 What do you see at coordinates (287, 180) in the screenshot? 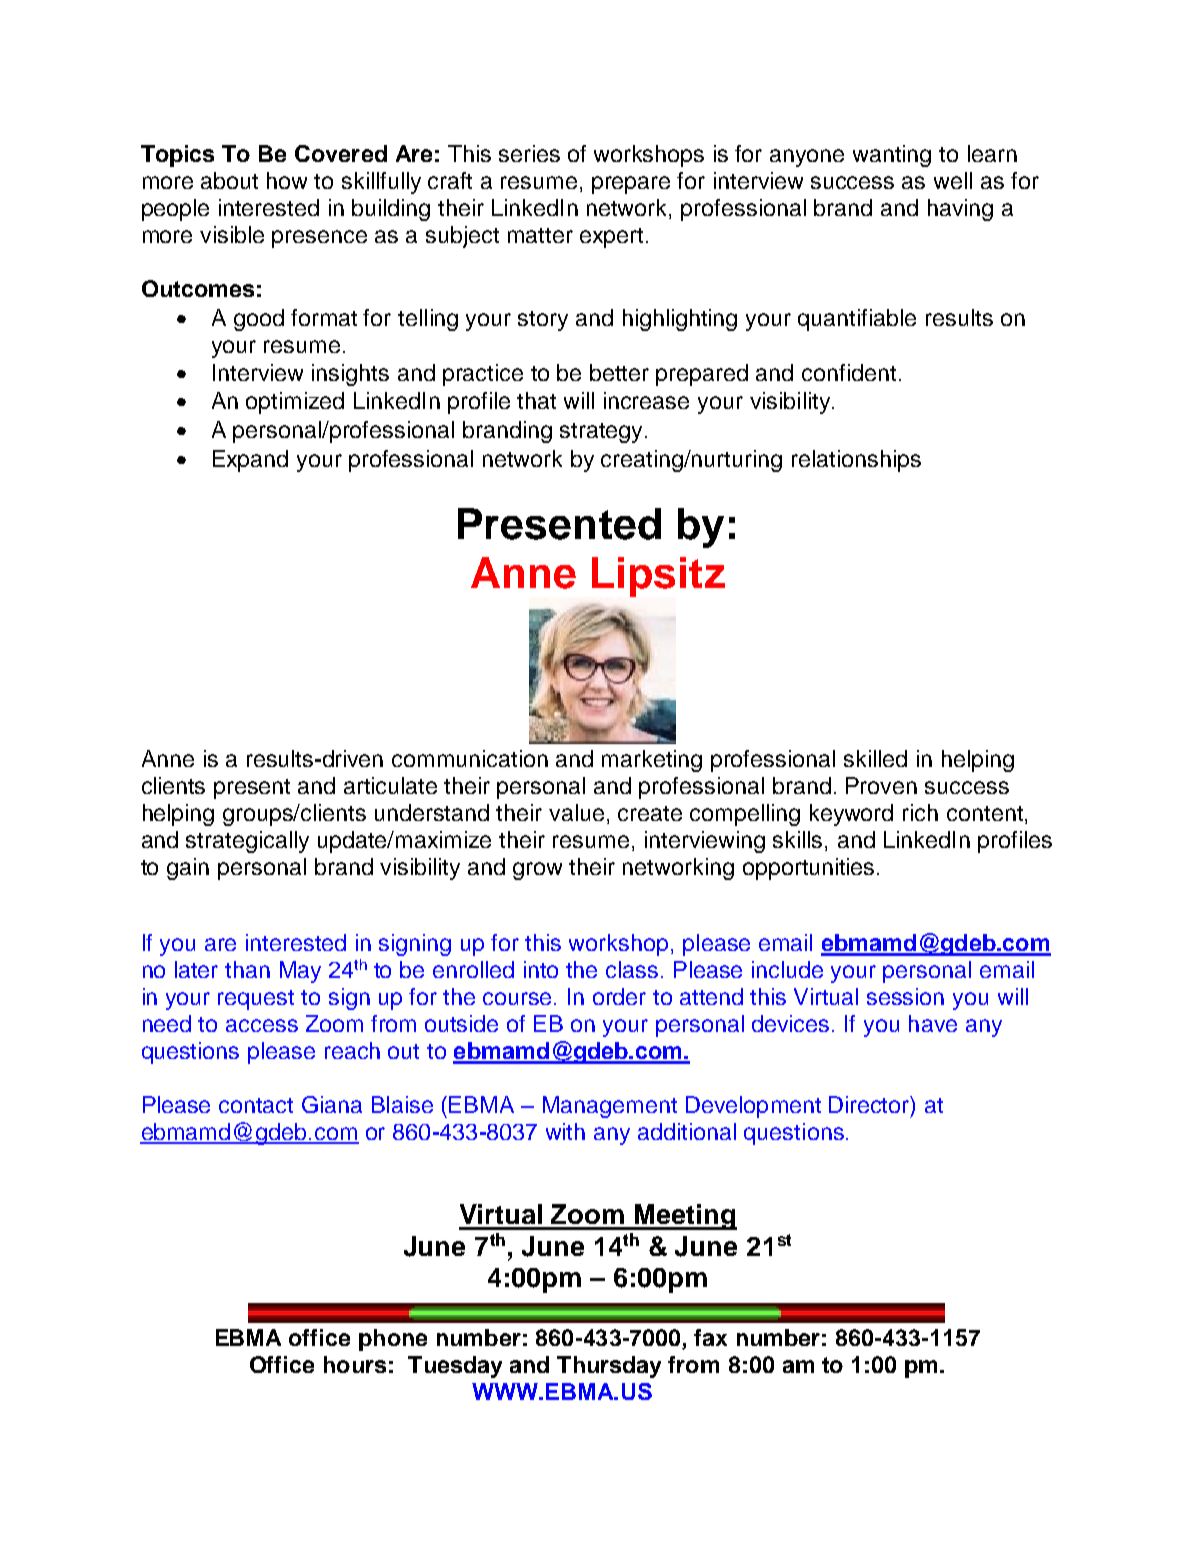
I see `how` at bounding box center [287, 180].
